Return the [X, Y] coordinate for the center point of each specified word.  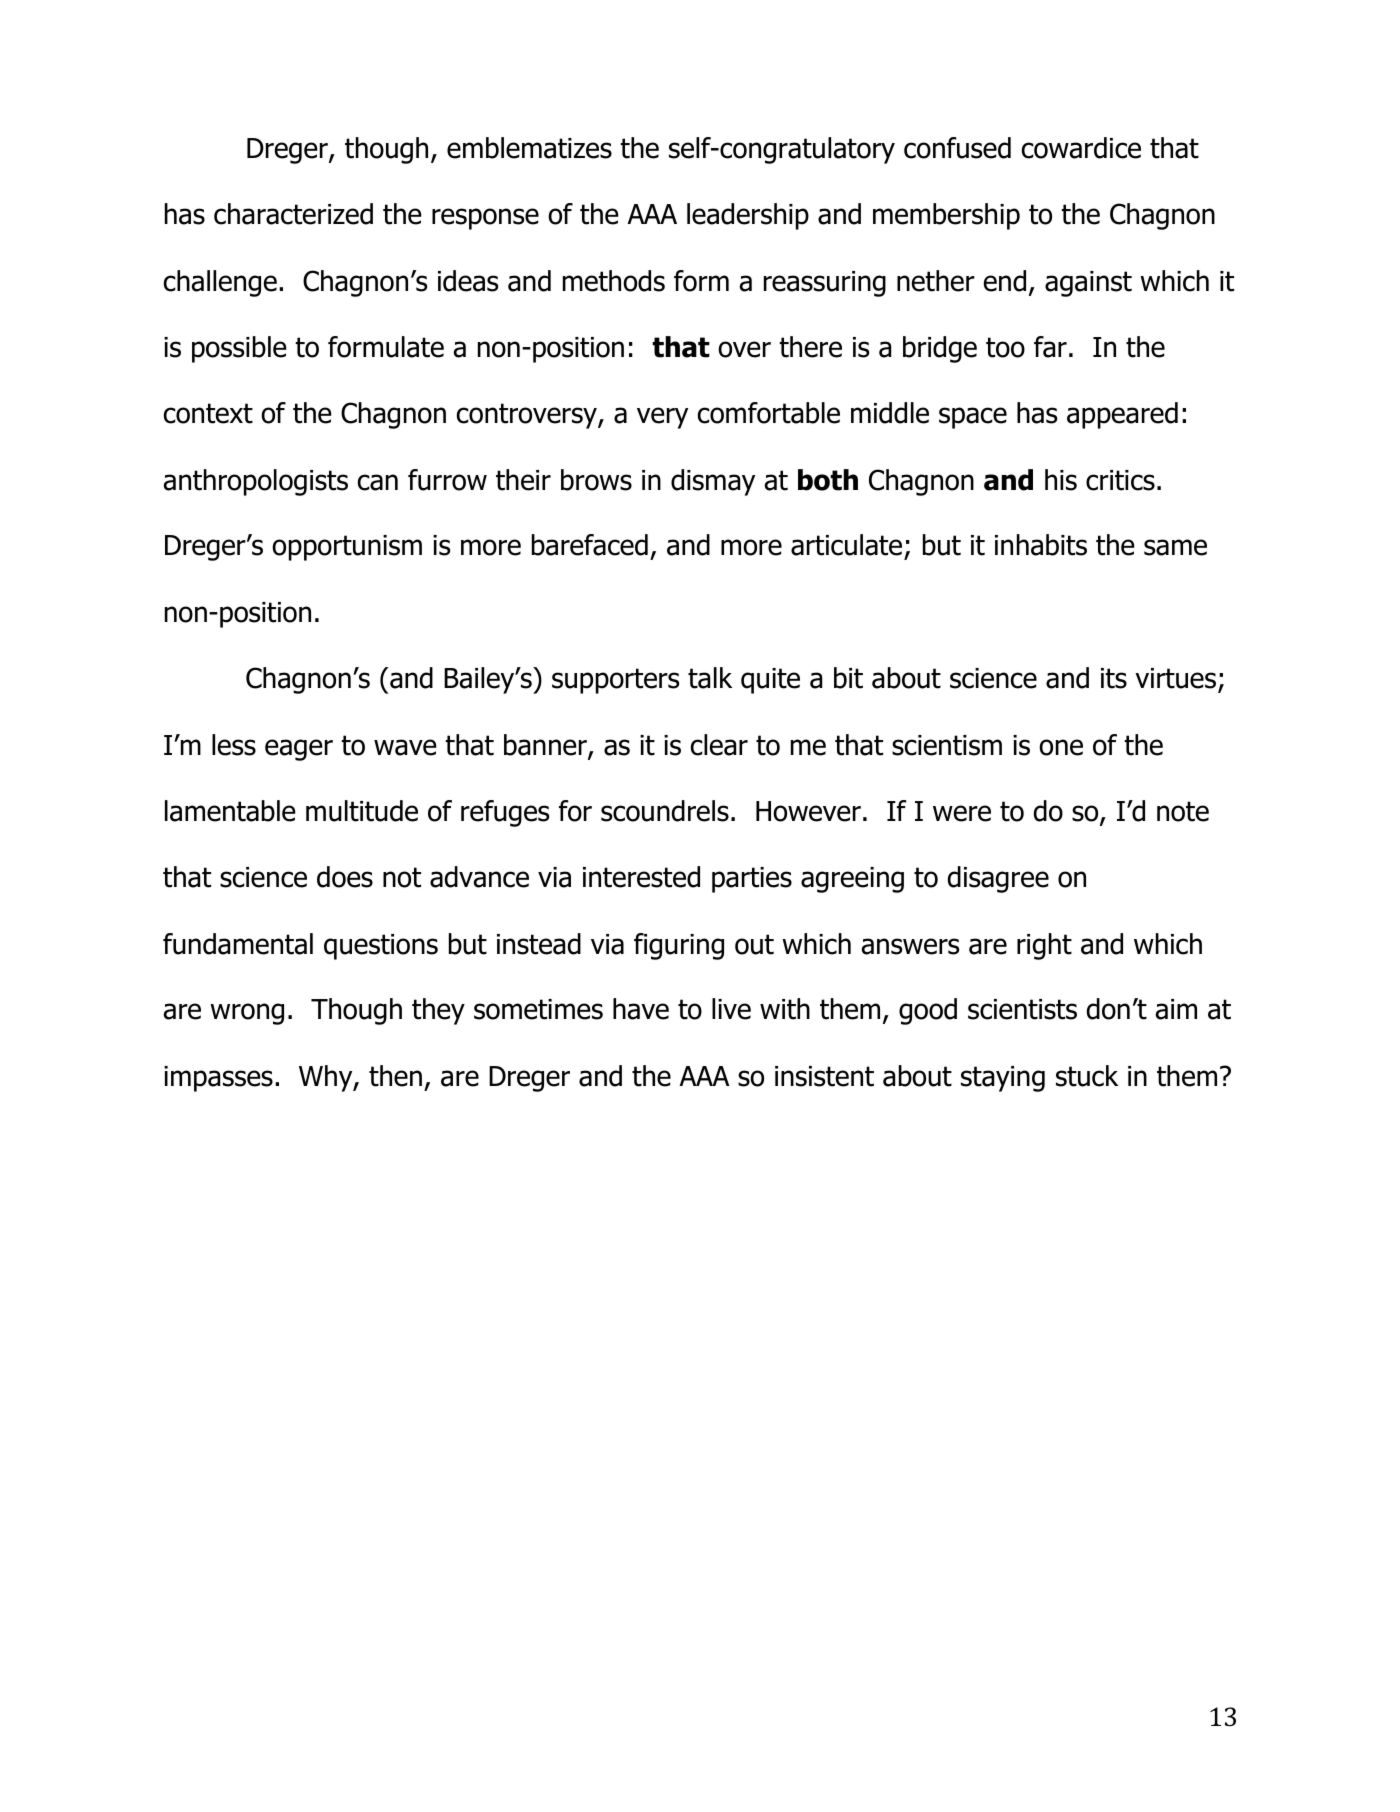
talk [710, 678]
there [810, 347]
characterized [293, 214]
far [1050, 347]
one [1061, 747]
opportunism [347, 548]
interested [641, 877]
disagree [998, 879]
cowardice [1081, 148]
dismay [713, 482]
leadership [748, 216]
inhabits [1041, 545]
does [345, 877]
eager [299, 750]
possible [239, 349]
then [395, 1076]
